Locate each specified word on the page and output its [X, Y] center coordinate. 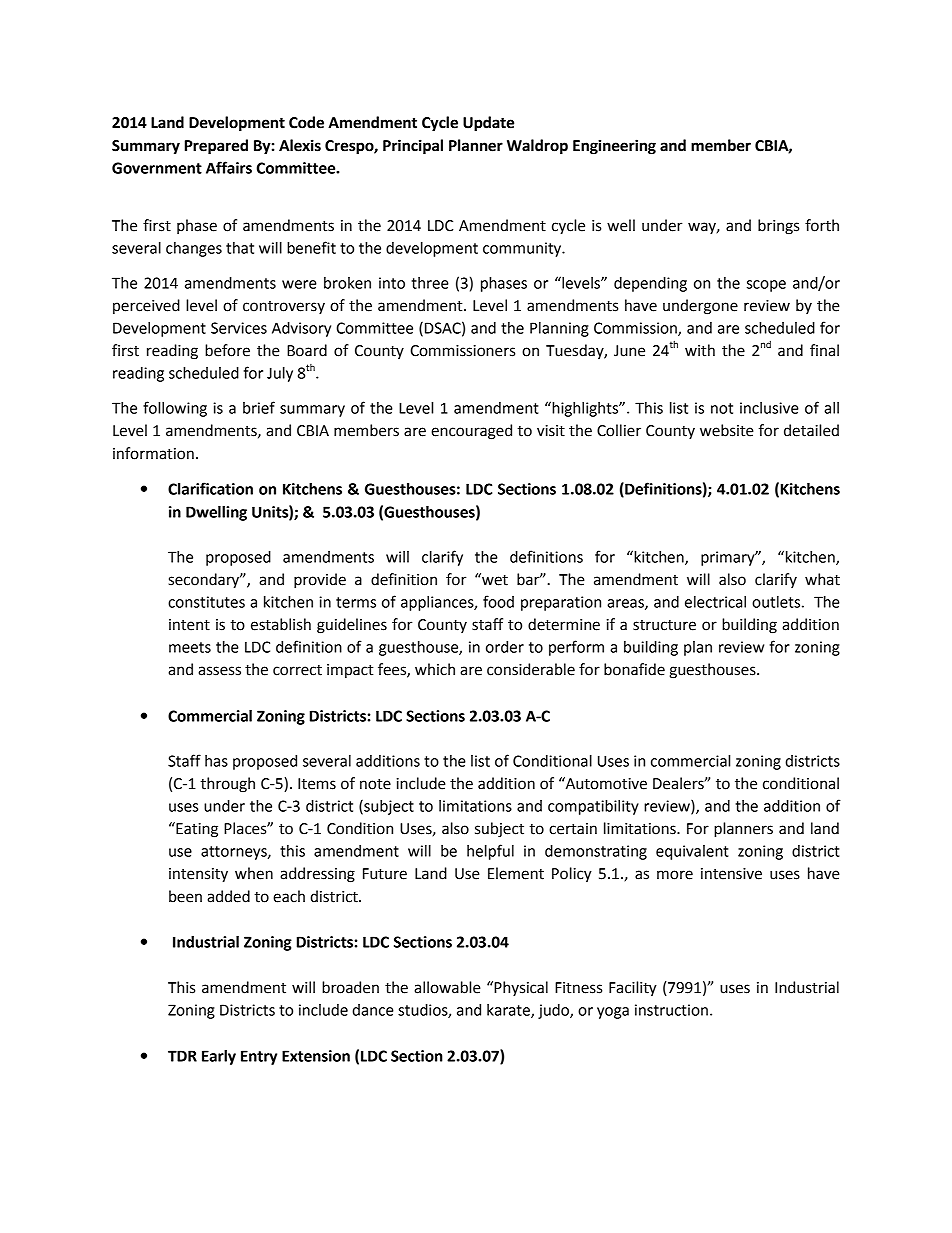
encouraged [471, 432]
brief [259, 407]
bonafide [634, 669]
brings [778, 227]
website [727, 430]
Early [219, 1057]
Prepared [216, 147]
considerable [531, 669]
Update [488, 124]
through [227, 785]
